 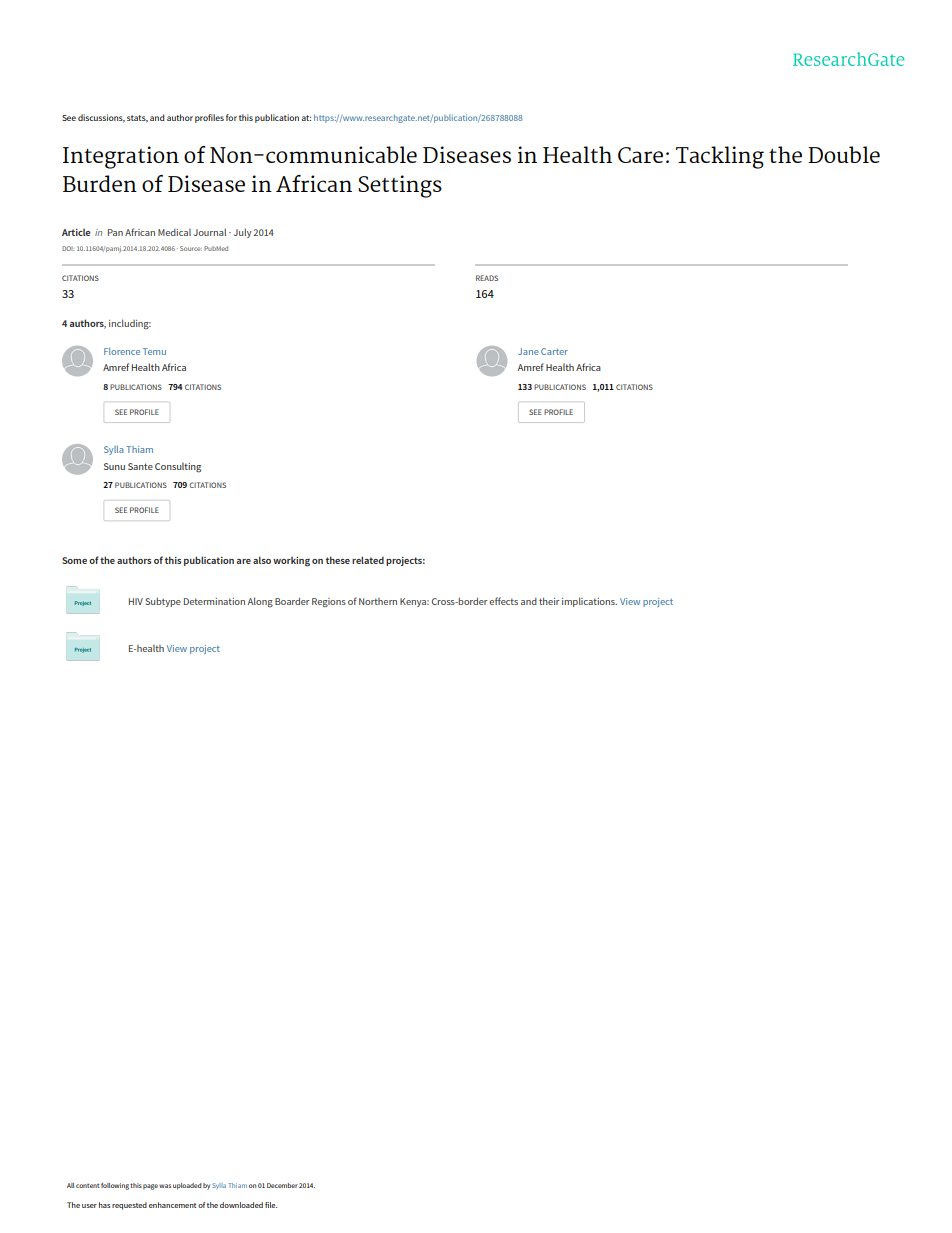 What do you see at coordinates (720, 157) in the image?
I see `Tackling` at bounding box center [720, 157].
